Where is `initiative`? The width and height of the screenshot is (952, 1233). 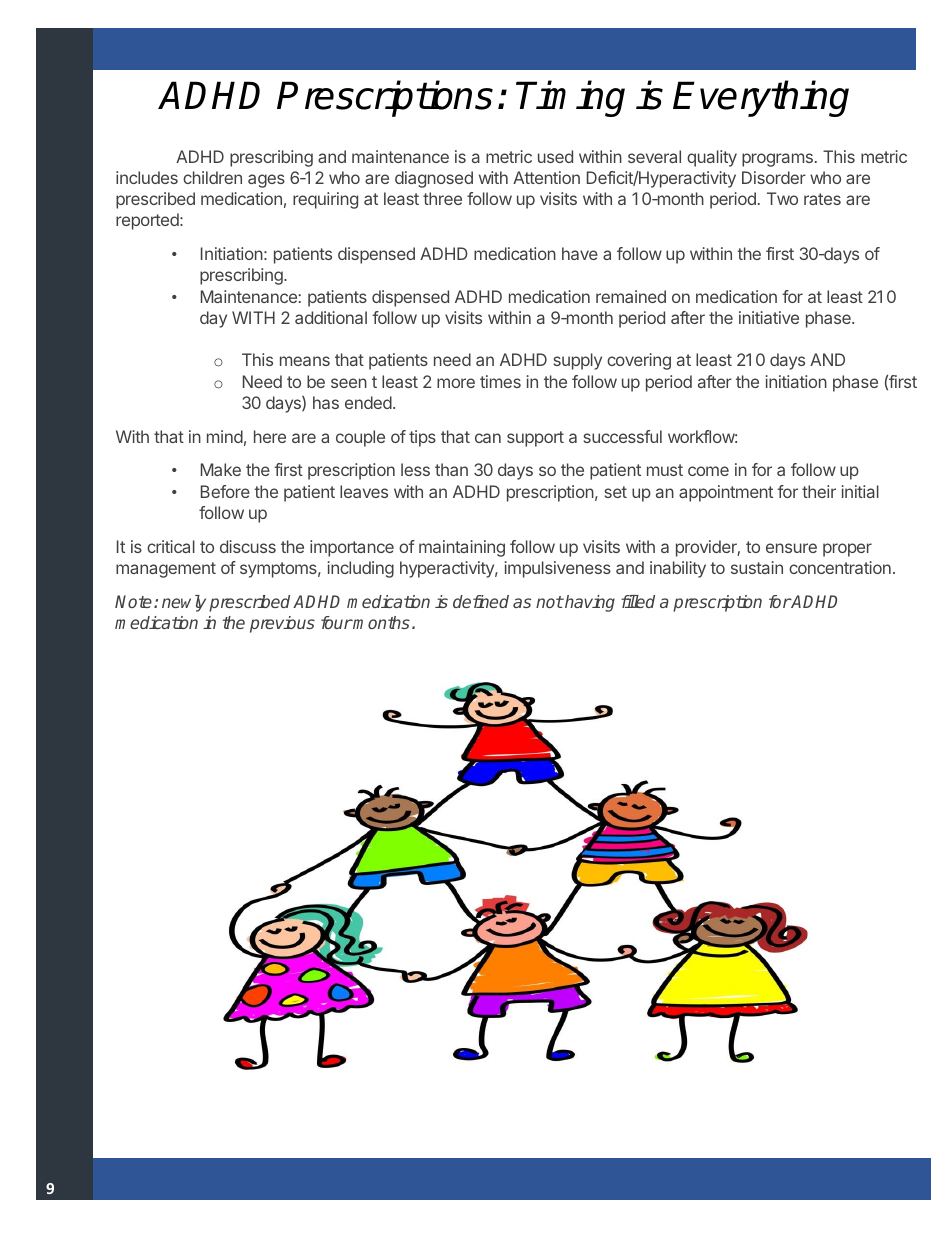
initiative is located at coordinates (769, 317).
